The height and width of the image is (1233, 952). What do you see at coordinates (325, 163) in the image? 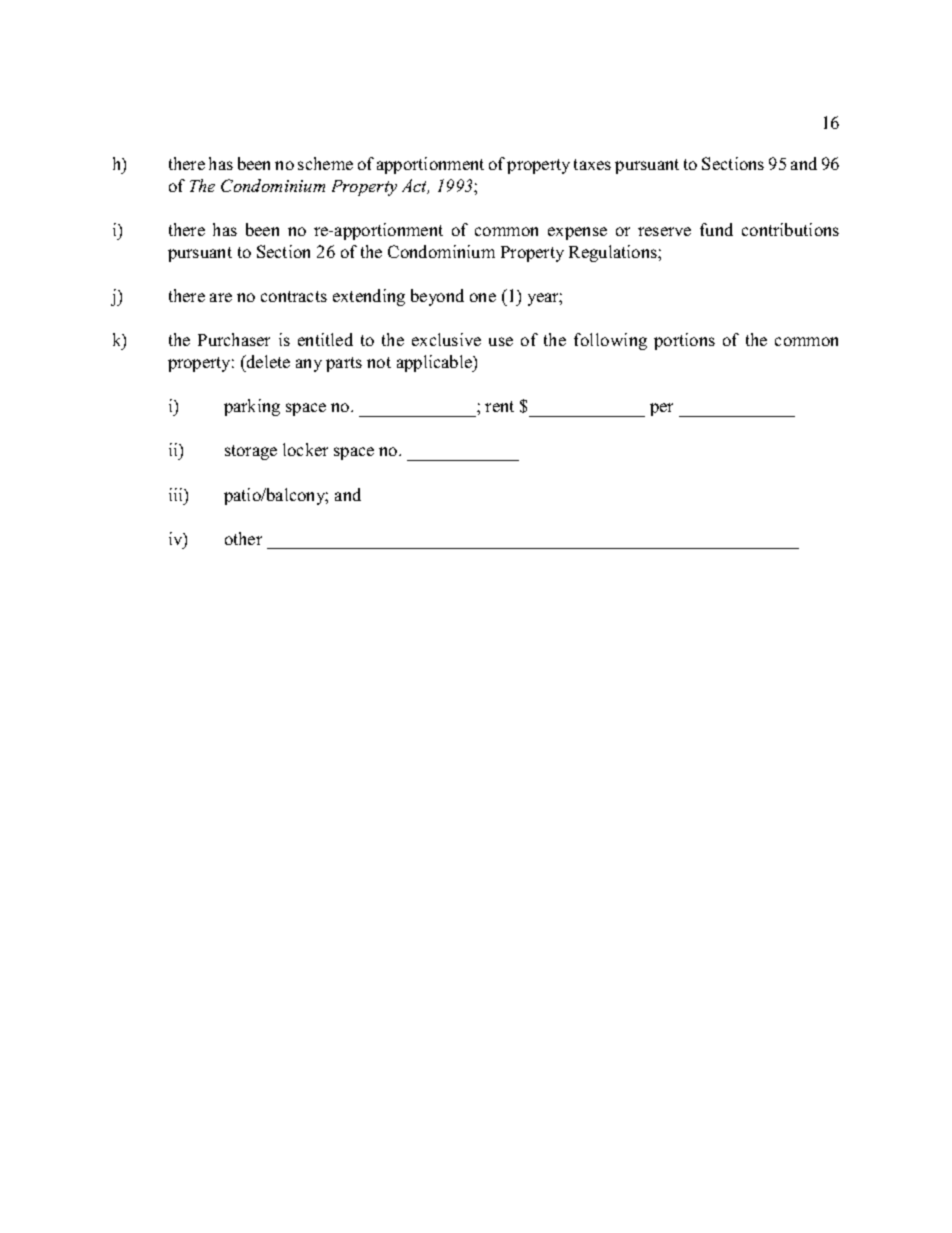
I see `scheme` at bounding box center [325, 163].
